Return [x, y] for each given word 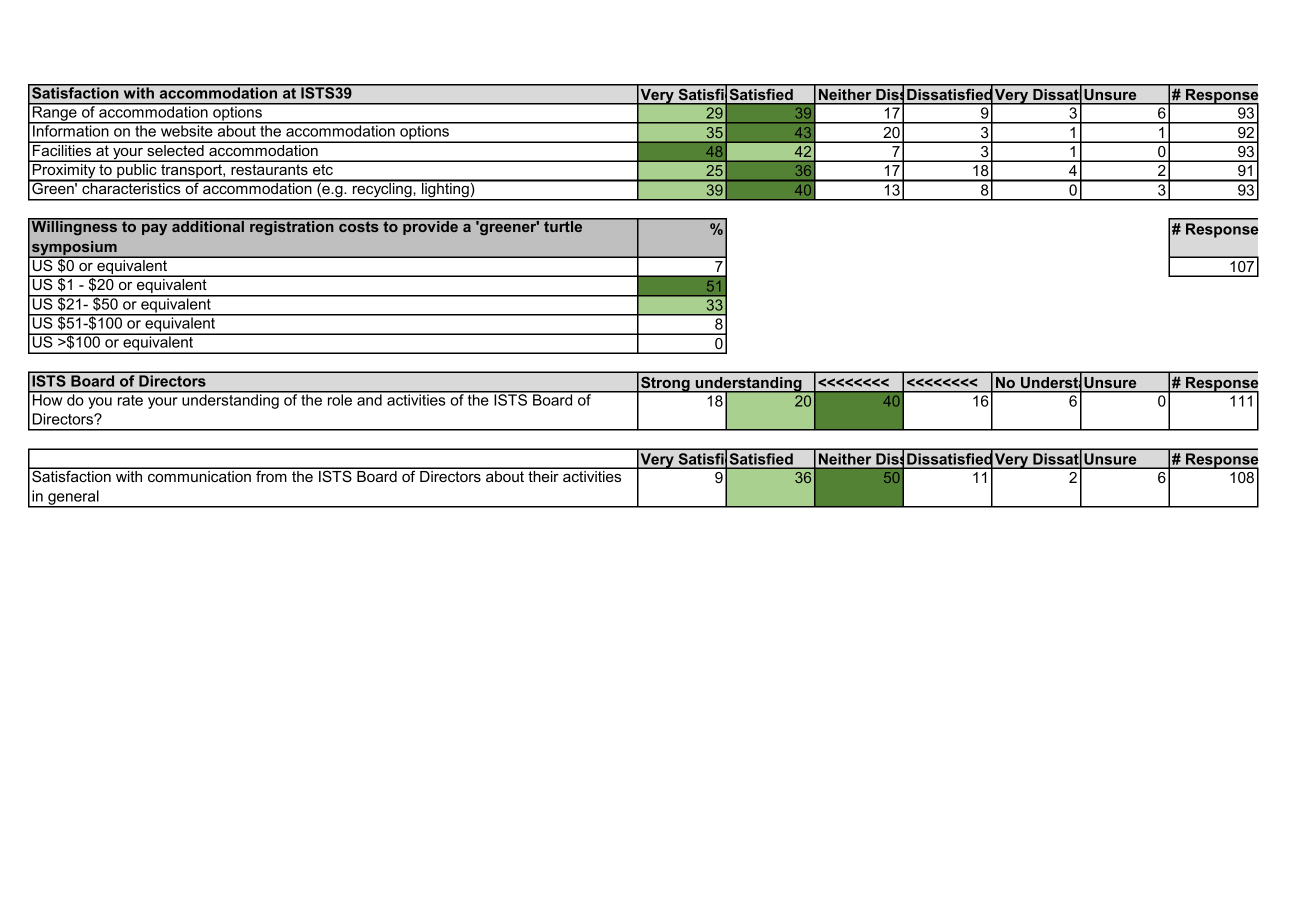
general [73, 498]
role [339, 399]
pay [154, 229]
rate [130, 399]
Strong [665, 384]
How [47, 399]
